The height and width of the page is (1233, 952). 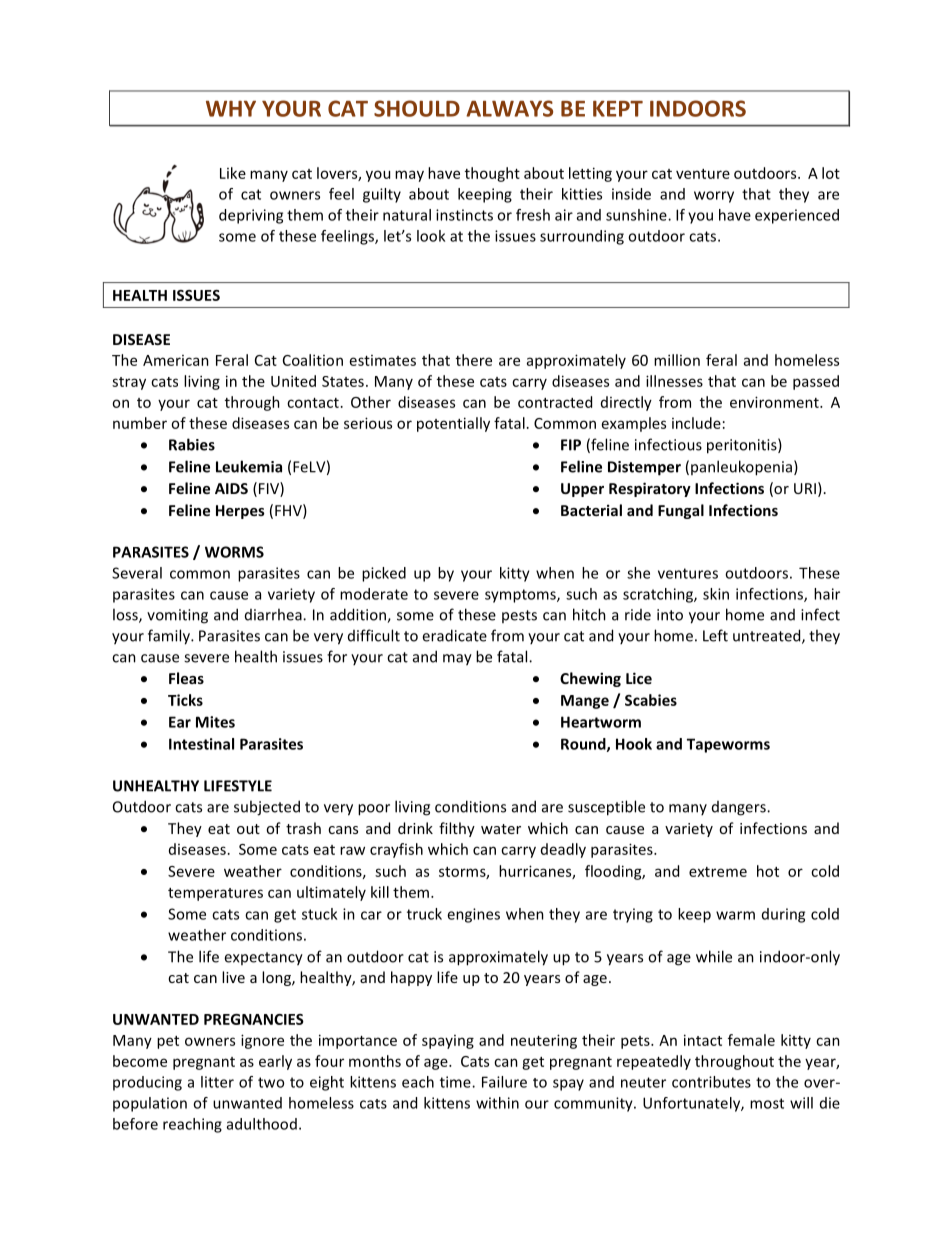 What do you see at coordinates (501, 829) in the page?
I see `water` at bounding box center [501, 829].
